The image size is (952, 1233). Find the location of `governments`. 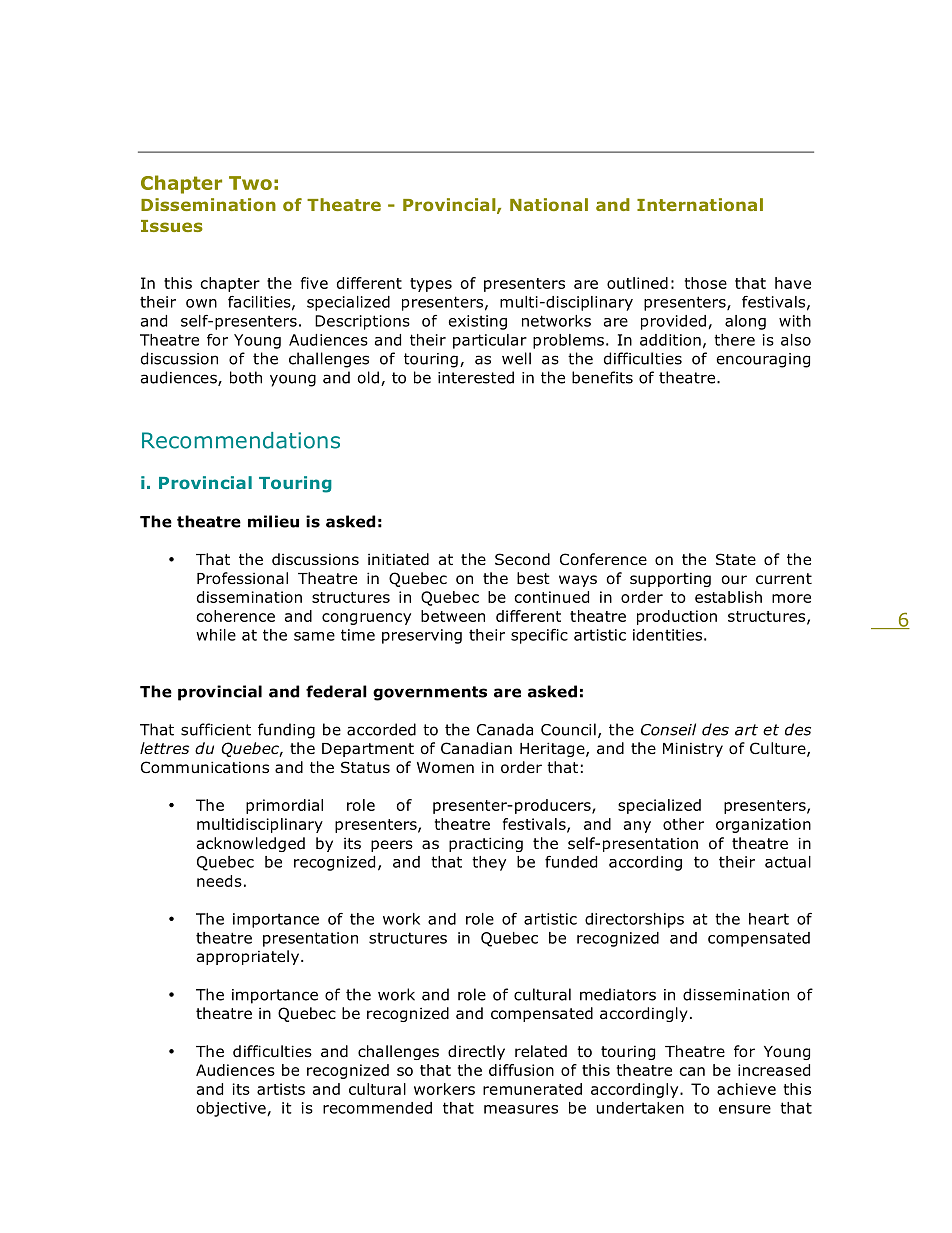

governments is located at coordinates (430, 693).
